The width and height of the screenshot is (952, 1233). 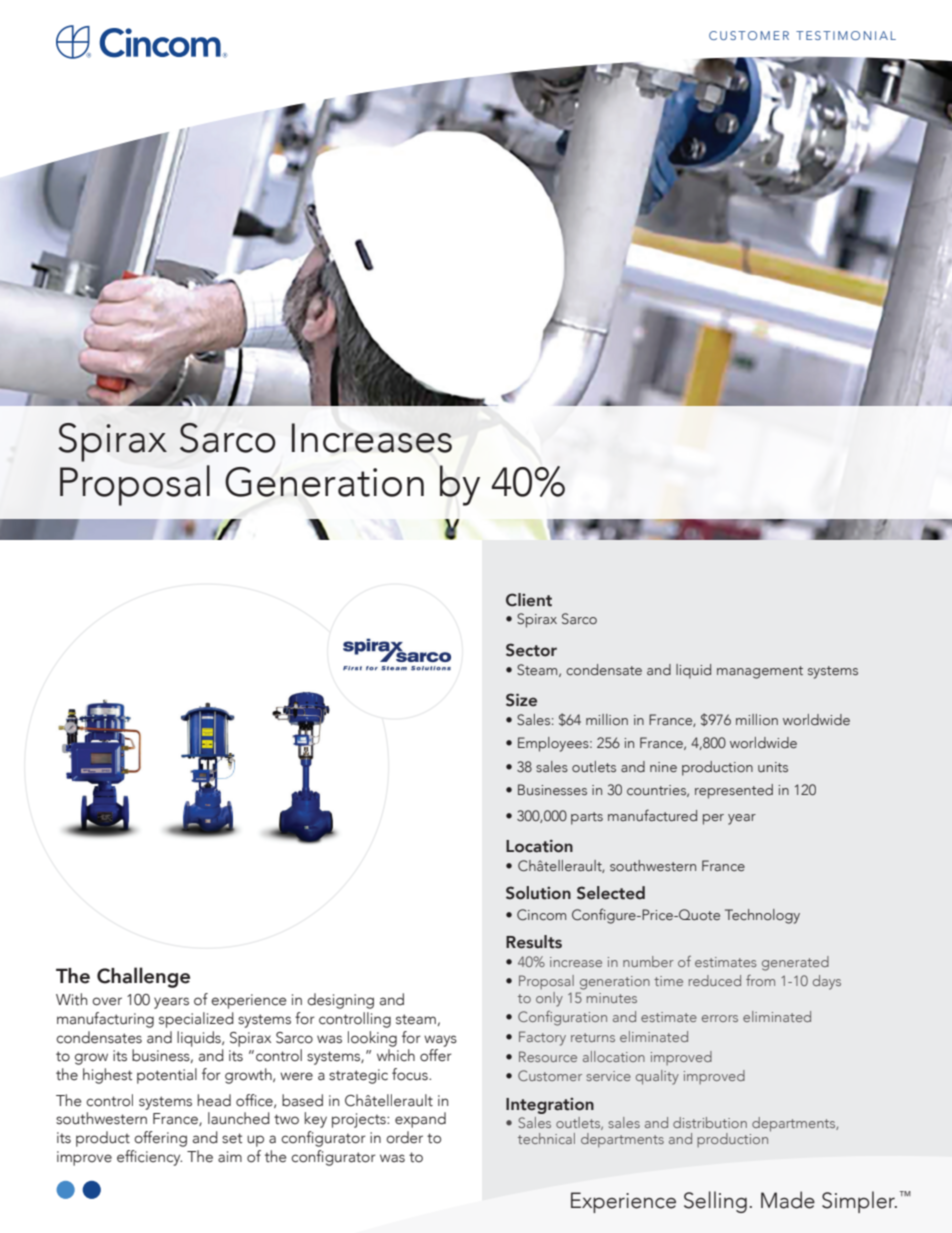 What do you see at coordinates (404, 1137) in the screenshot?
I see `order` at bounding box center [404, 1137].
